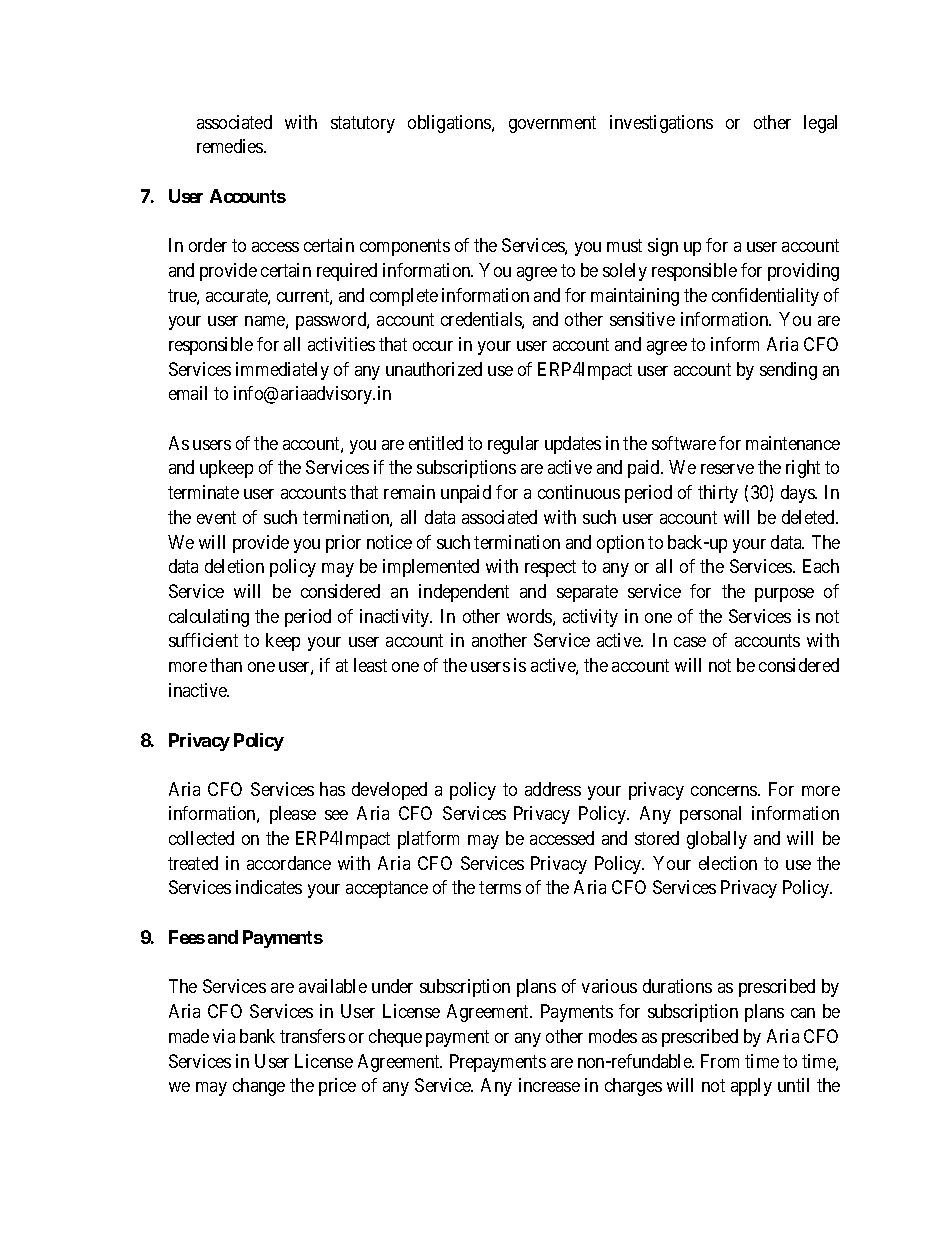  Describe the element at coordinates (553, 789) in the screenshot. I see `address` at that location.
